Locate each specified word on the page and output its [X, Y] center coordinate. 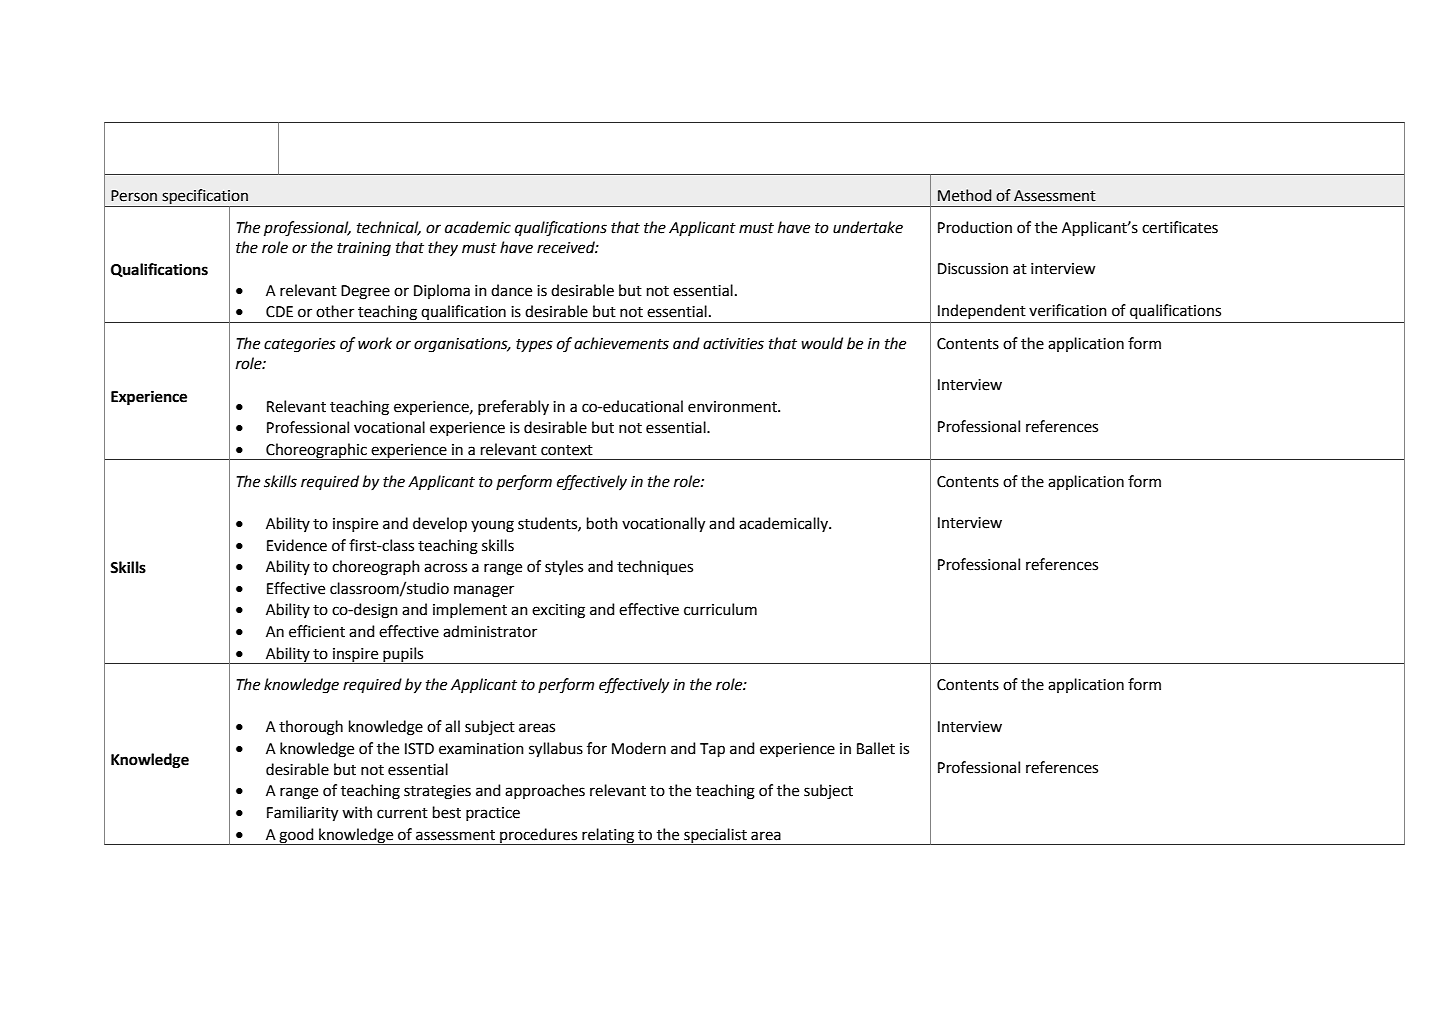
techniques [655, 567]
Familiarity [302, 814]
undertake [868, 227]
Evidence [297, 545]
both [602, 523]
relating [608, 836]
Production [975, 227]
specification [205, 198]
